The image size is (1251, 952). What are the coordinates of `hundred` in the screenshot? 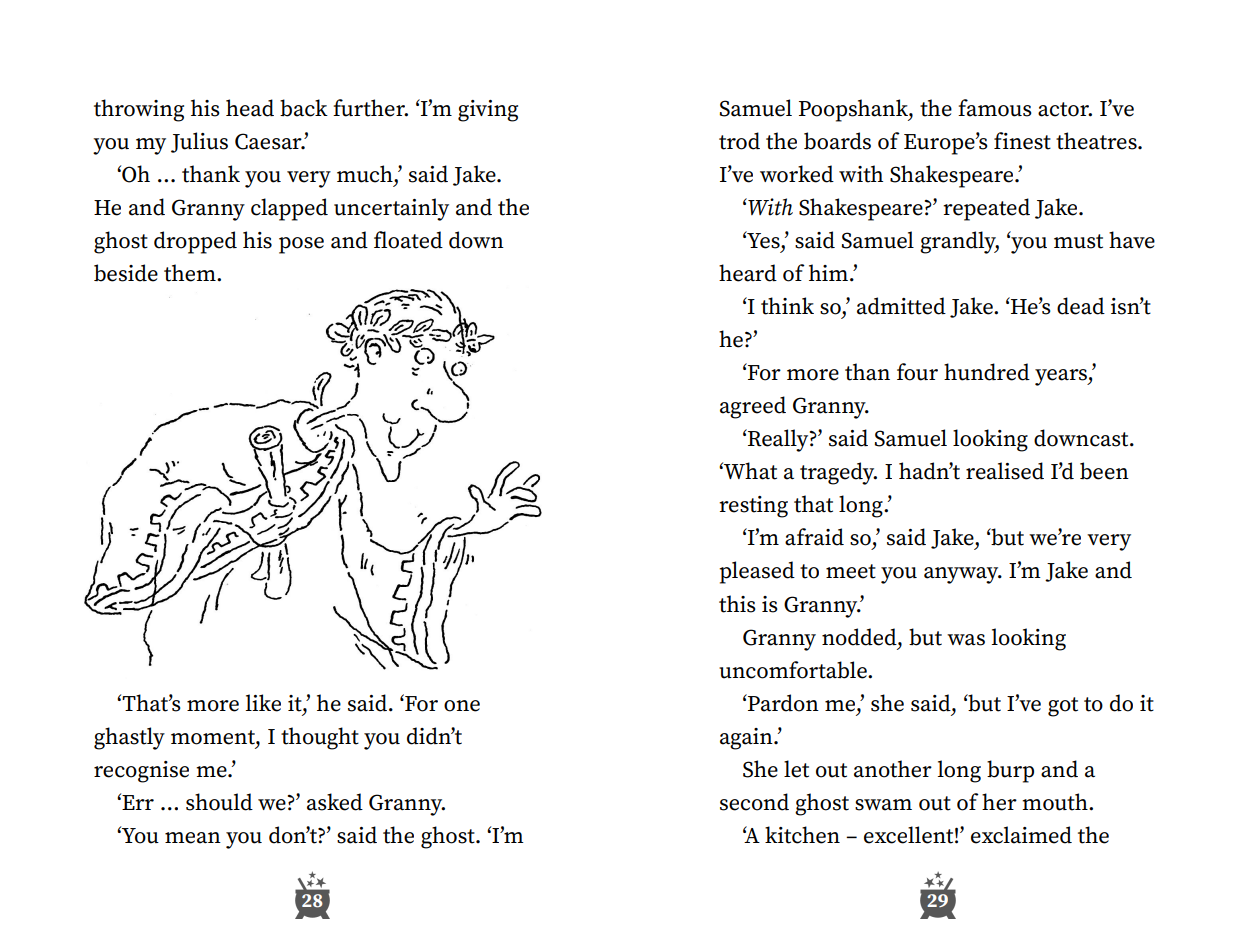 It's located at (987, 372).
